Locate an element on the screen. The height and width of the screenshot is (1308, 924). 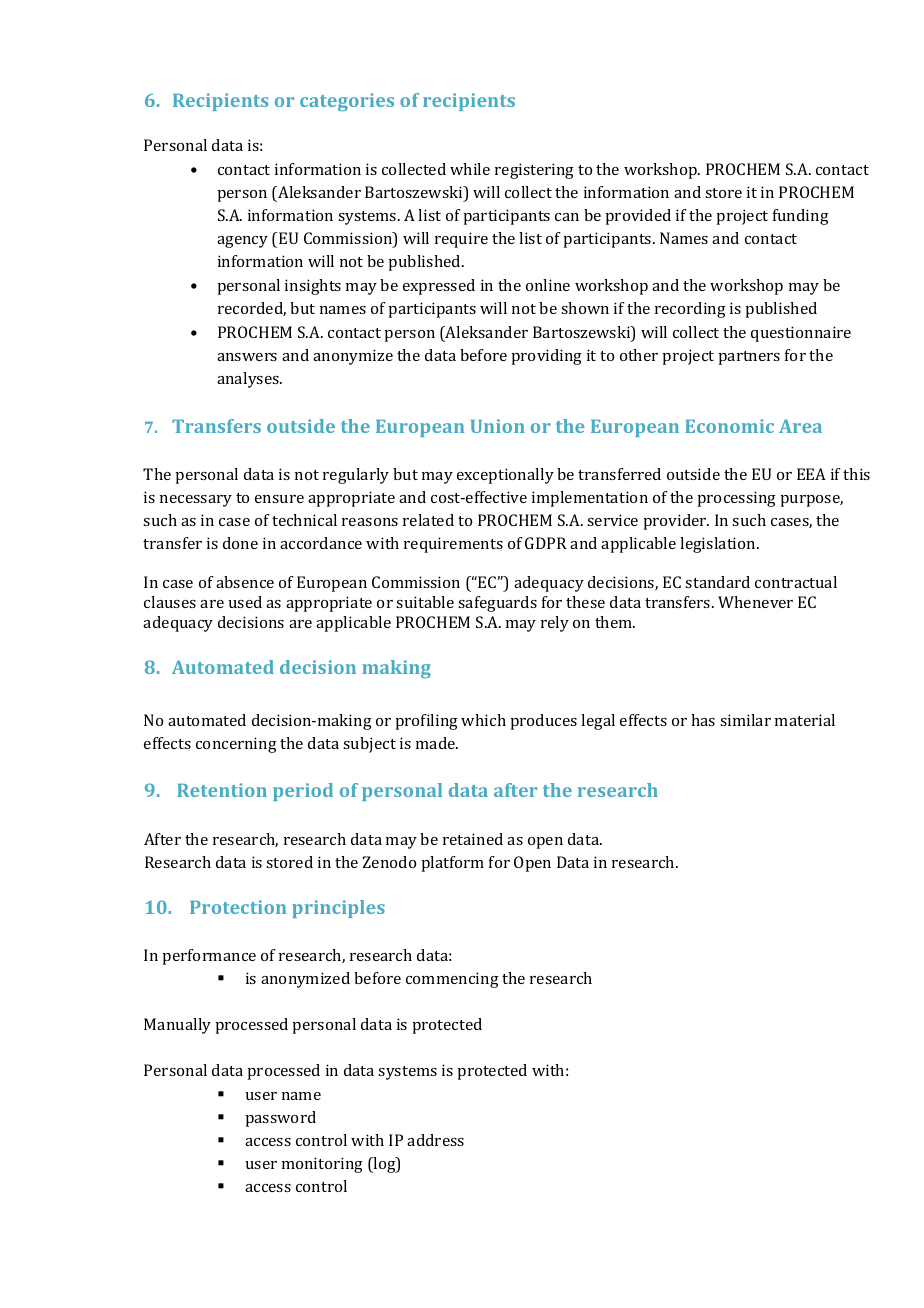
funding is located at coordinates (801, 217).
